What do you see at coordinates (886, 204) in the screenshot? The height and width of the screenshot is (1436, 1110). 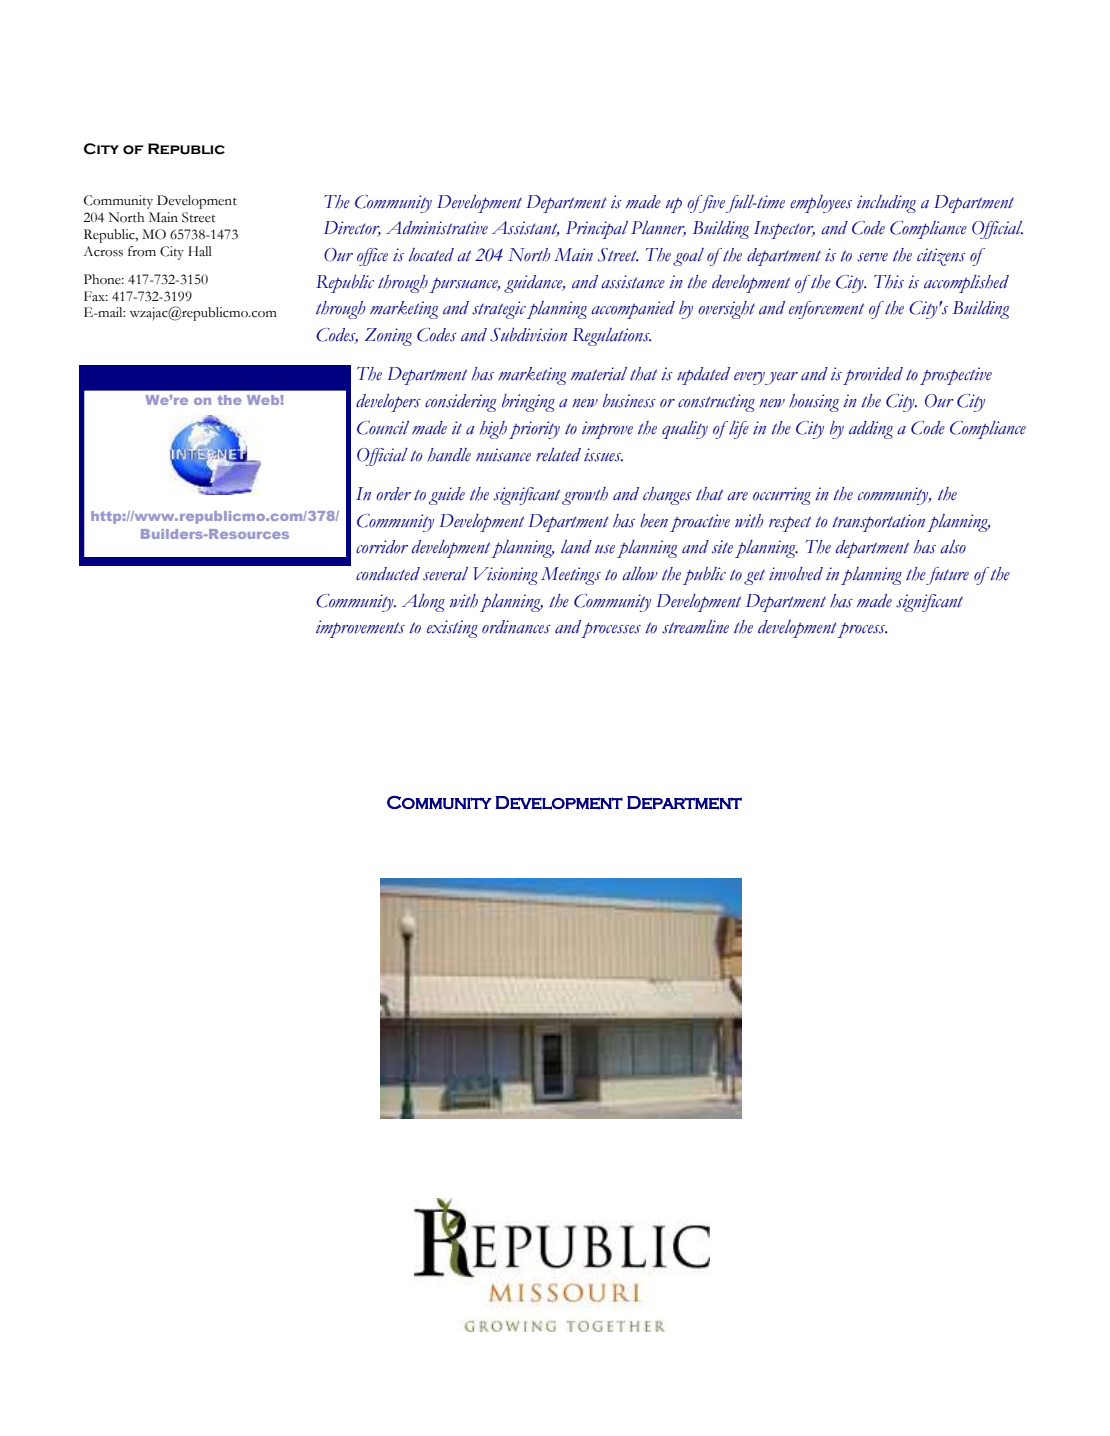 I see `including` at bounding box center [886, 204].
